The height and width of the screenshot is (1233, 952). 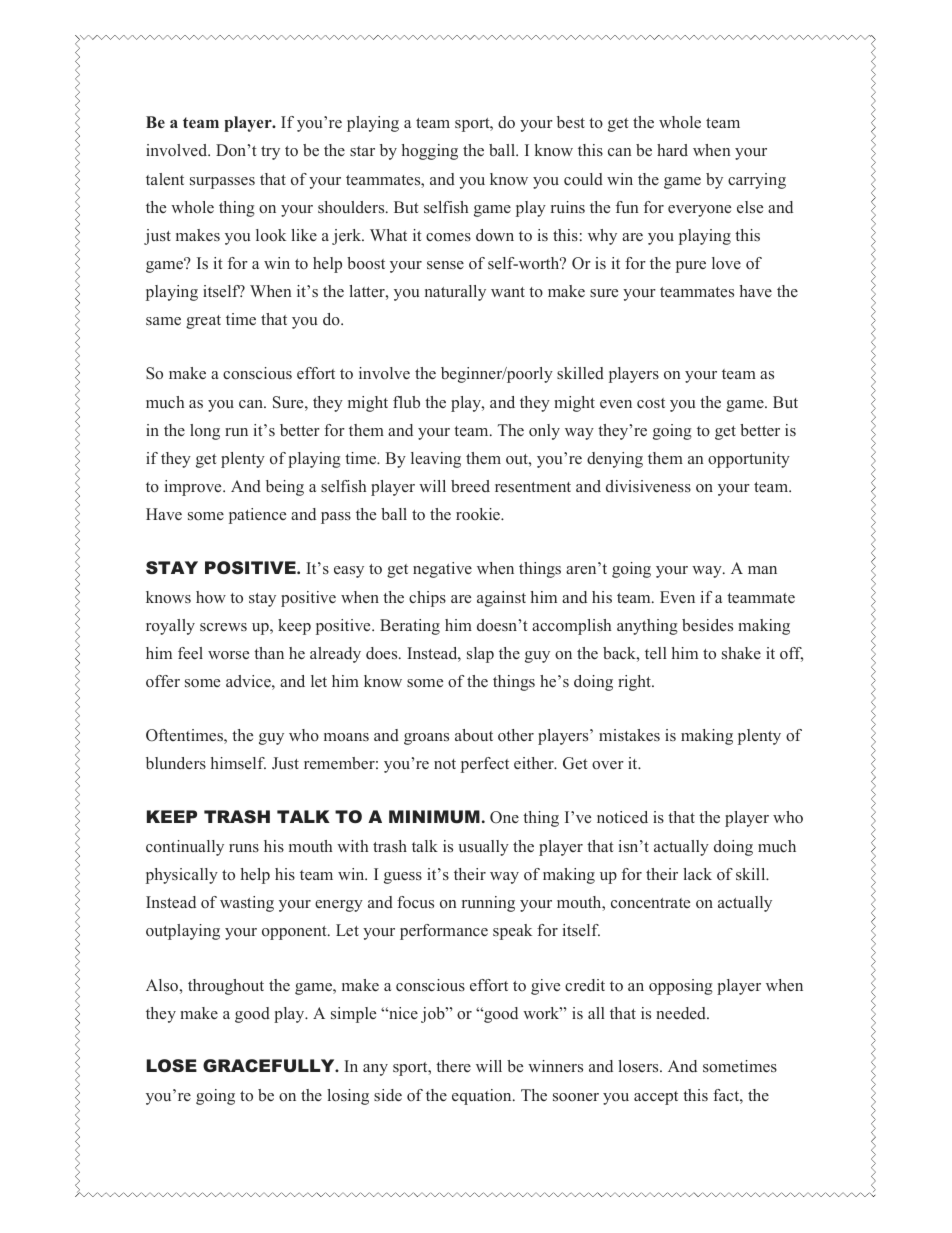 What do you see at coordinates (270, 153) in the screenshot?
I see `try` at bounding box center [270, 153].
